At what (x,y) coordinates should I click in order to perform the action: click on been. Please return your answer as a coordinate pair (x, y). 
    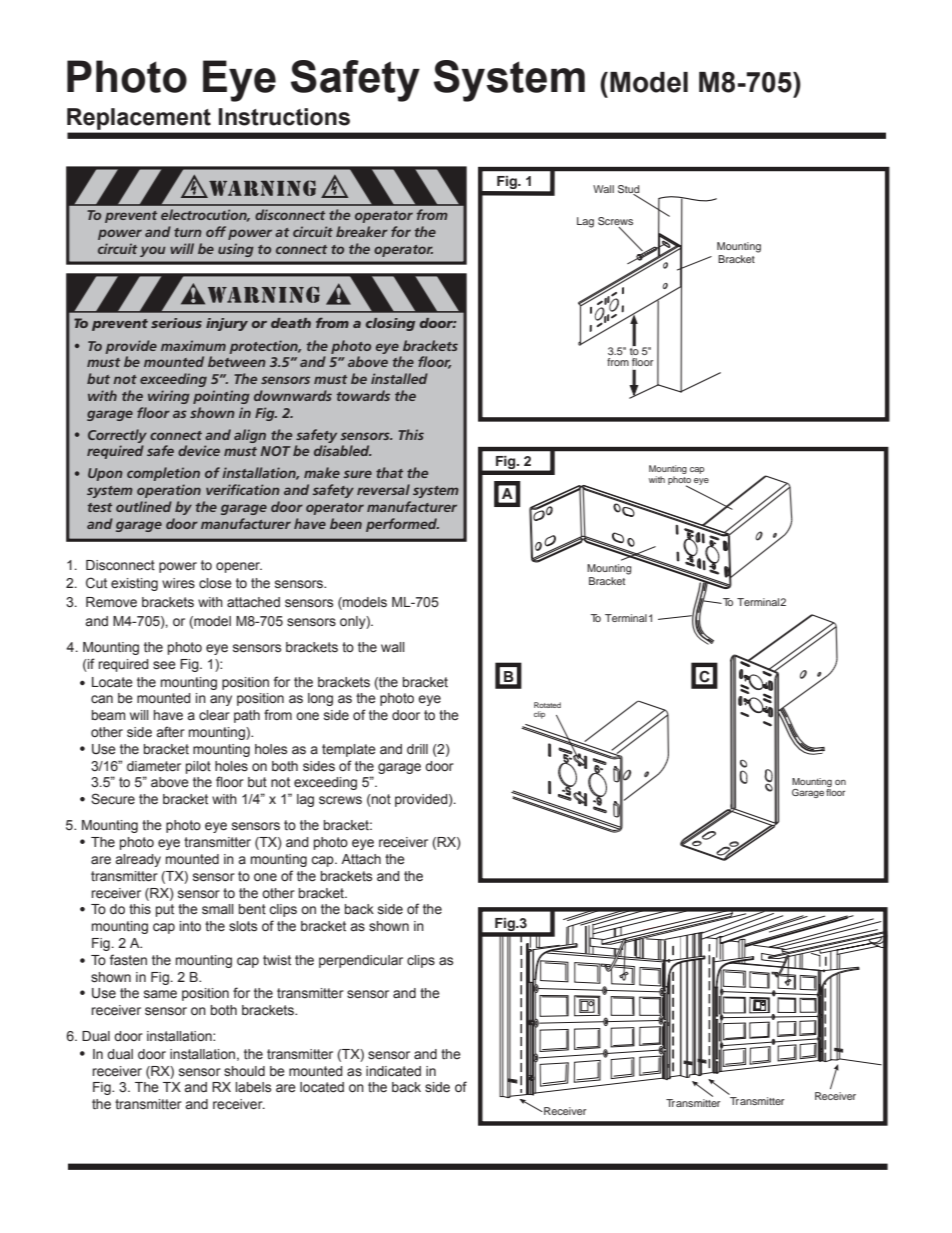
    Looking at the image, I should click on (346, 523).
